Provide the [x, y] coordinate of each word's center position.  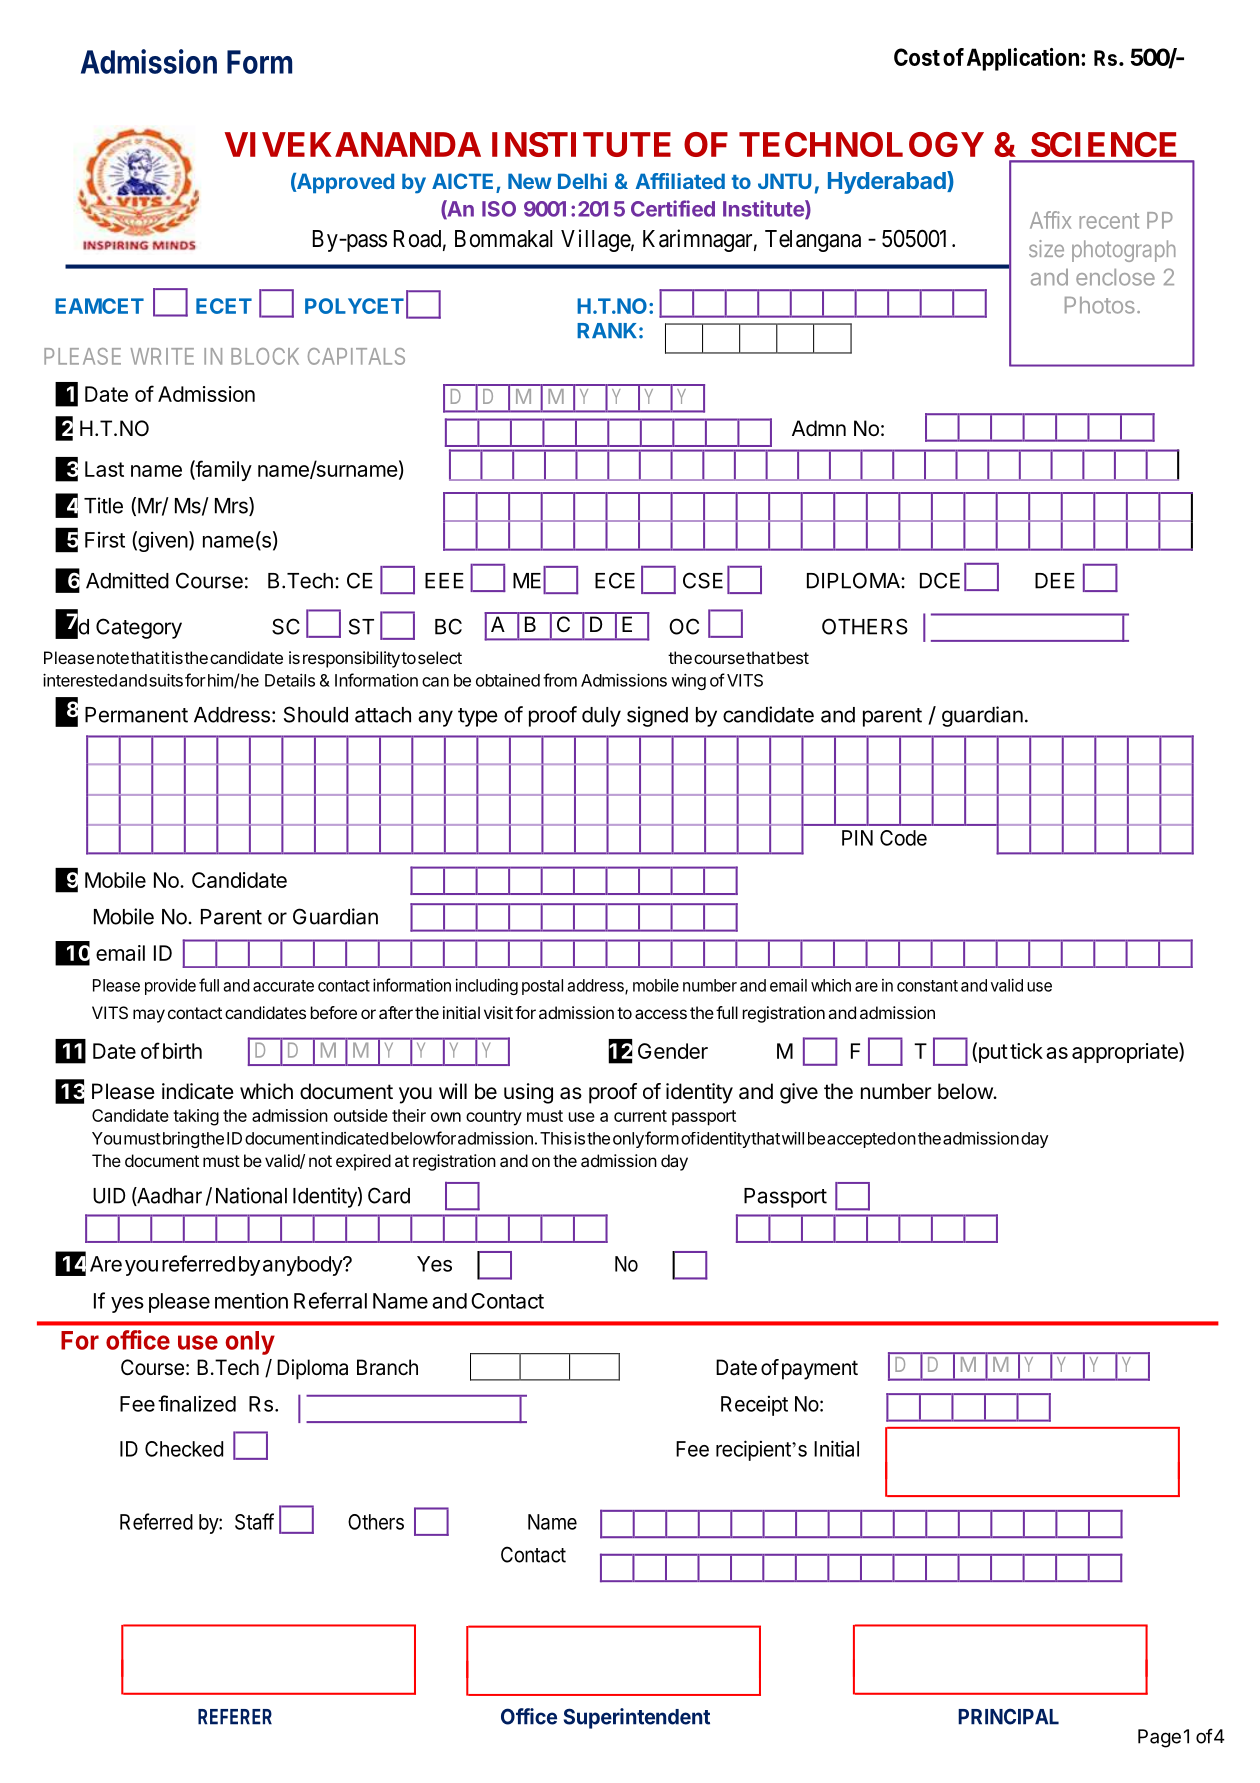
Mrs [232, 506]
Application [1023, 59]
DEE [1055, 581]
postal [542, 987]
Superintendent [637, 1718]
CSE [703, 580]
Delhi [582, 181]
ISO [499, 209]
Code [903, 838]
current [640, 1116]
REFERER [235, 1717]
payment [820, 1370]
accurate [283, 986]
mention [251, 1301]
